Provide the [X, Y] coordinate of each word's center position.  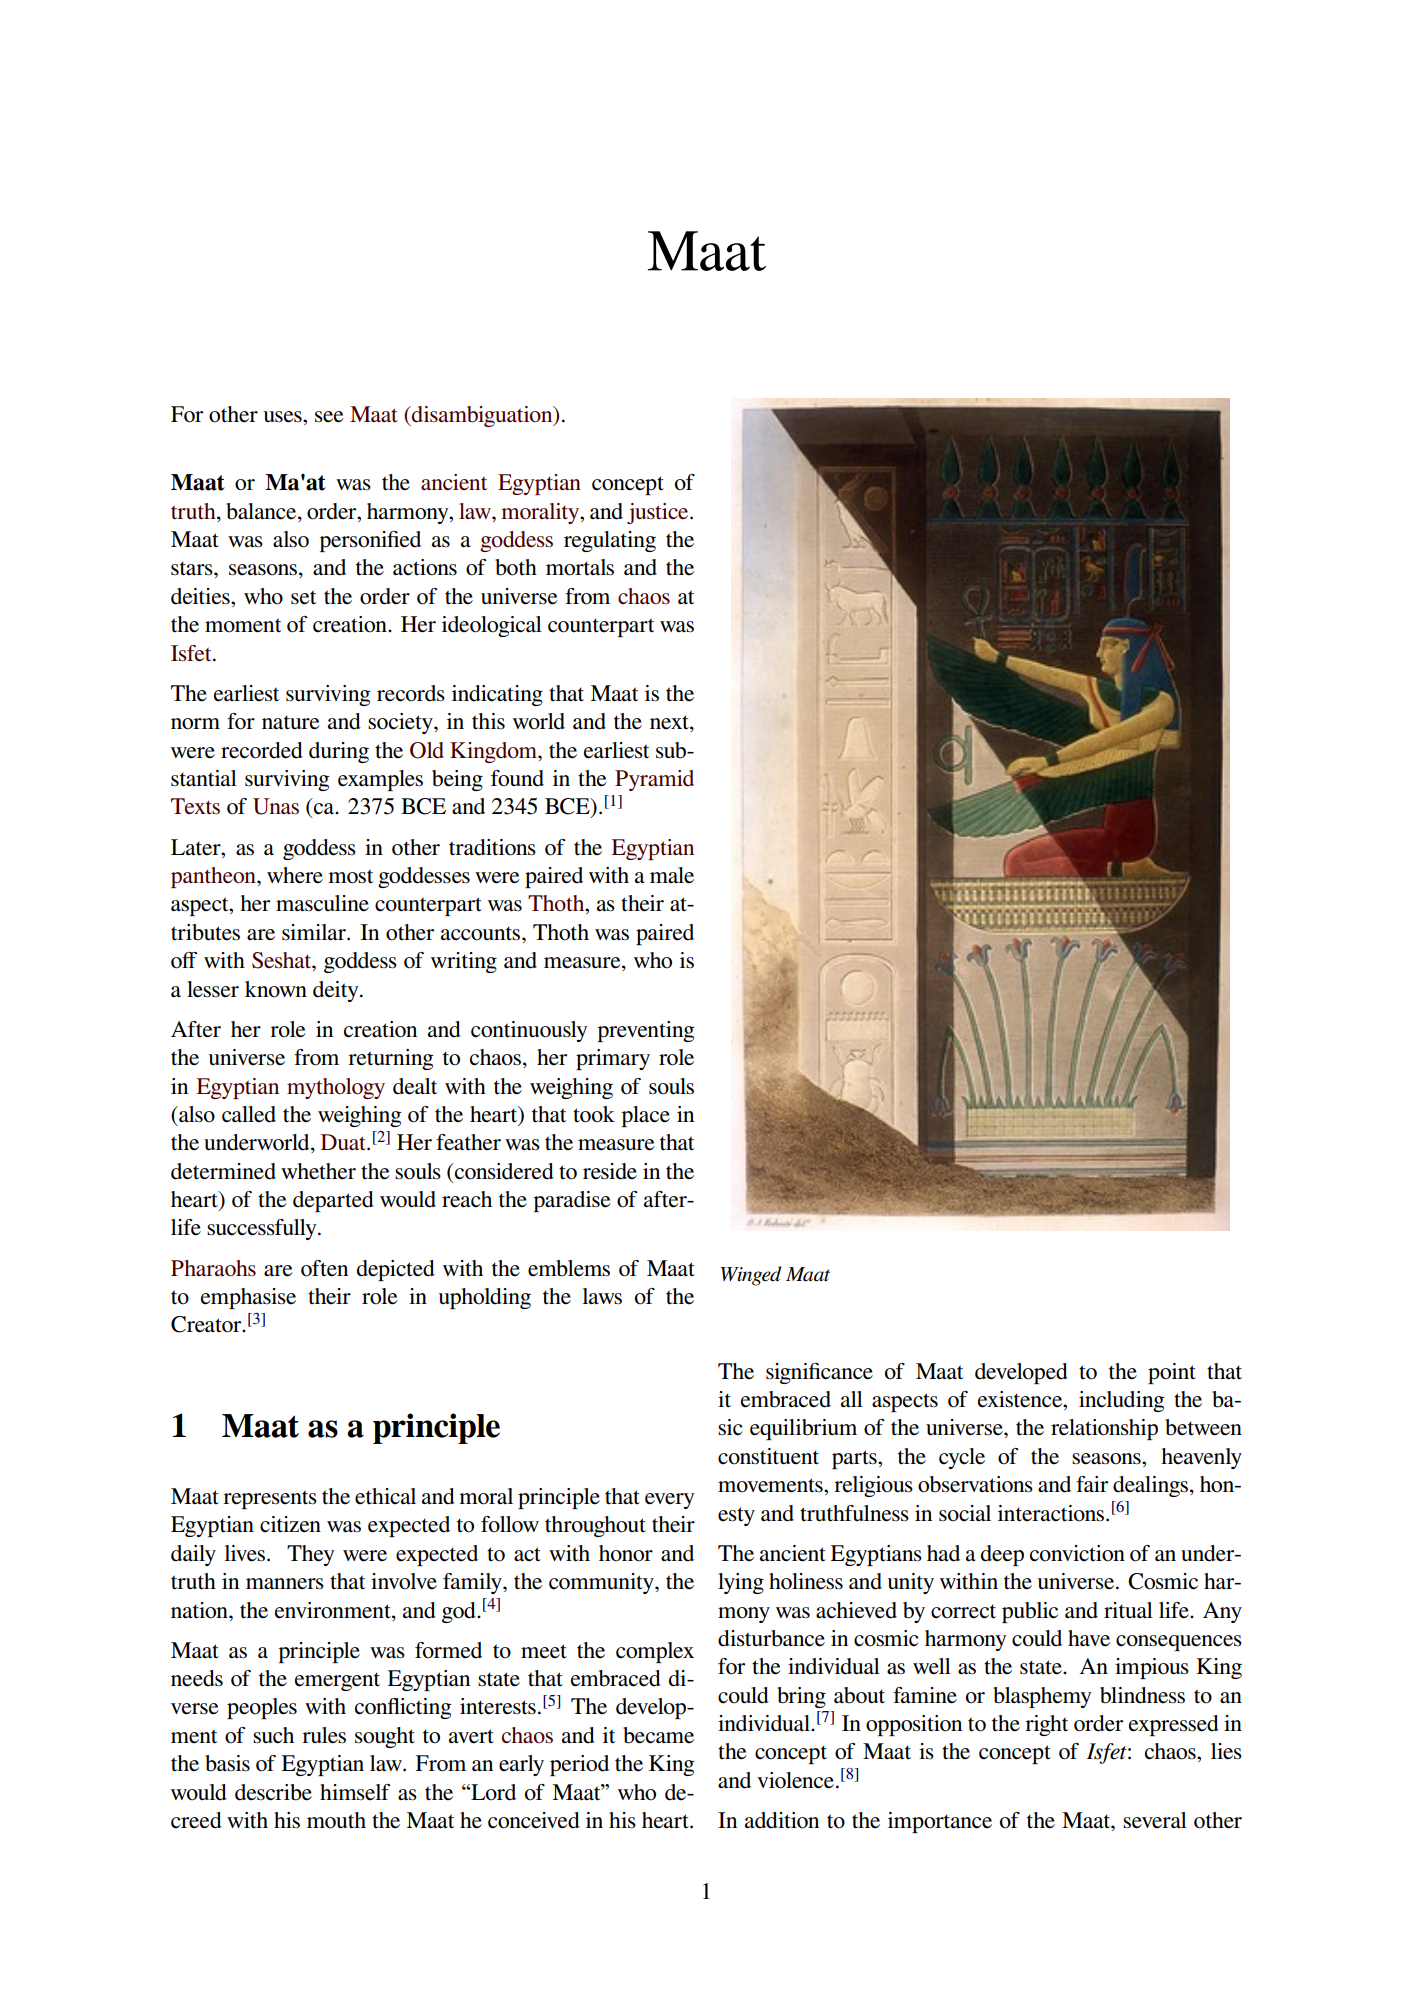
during [339, 752]
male [672, 875]
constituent [768, 1456]
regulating [610, 541]
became [658, 1735]
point [1172, 1373]
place [646, 1116]
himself [355, 1792]
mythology [336, 1088]
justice [659, 513]
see [329, 417]
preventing [646, 1031]
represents [270, 1499]
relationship [1104, 1429]
